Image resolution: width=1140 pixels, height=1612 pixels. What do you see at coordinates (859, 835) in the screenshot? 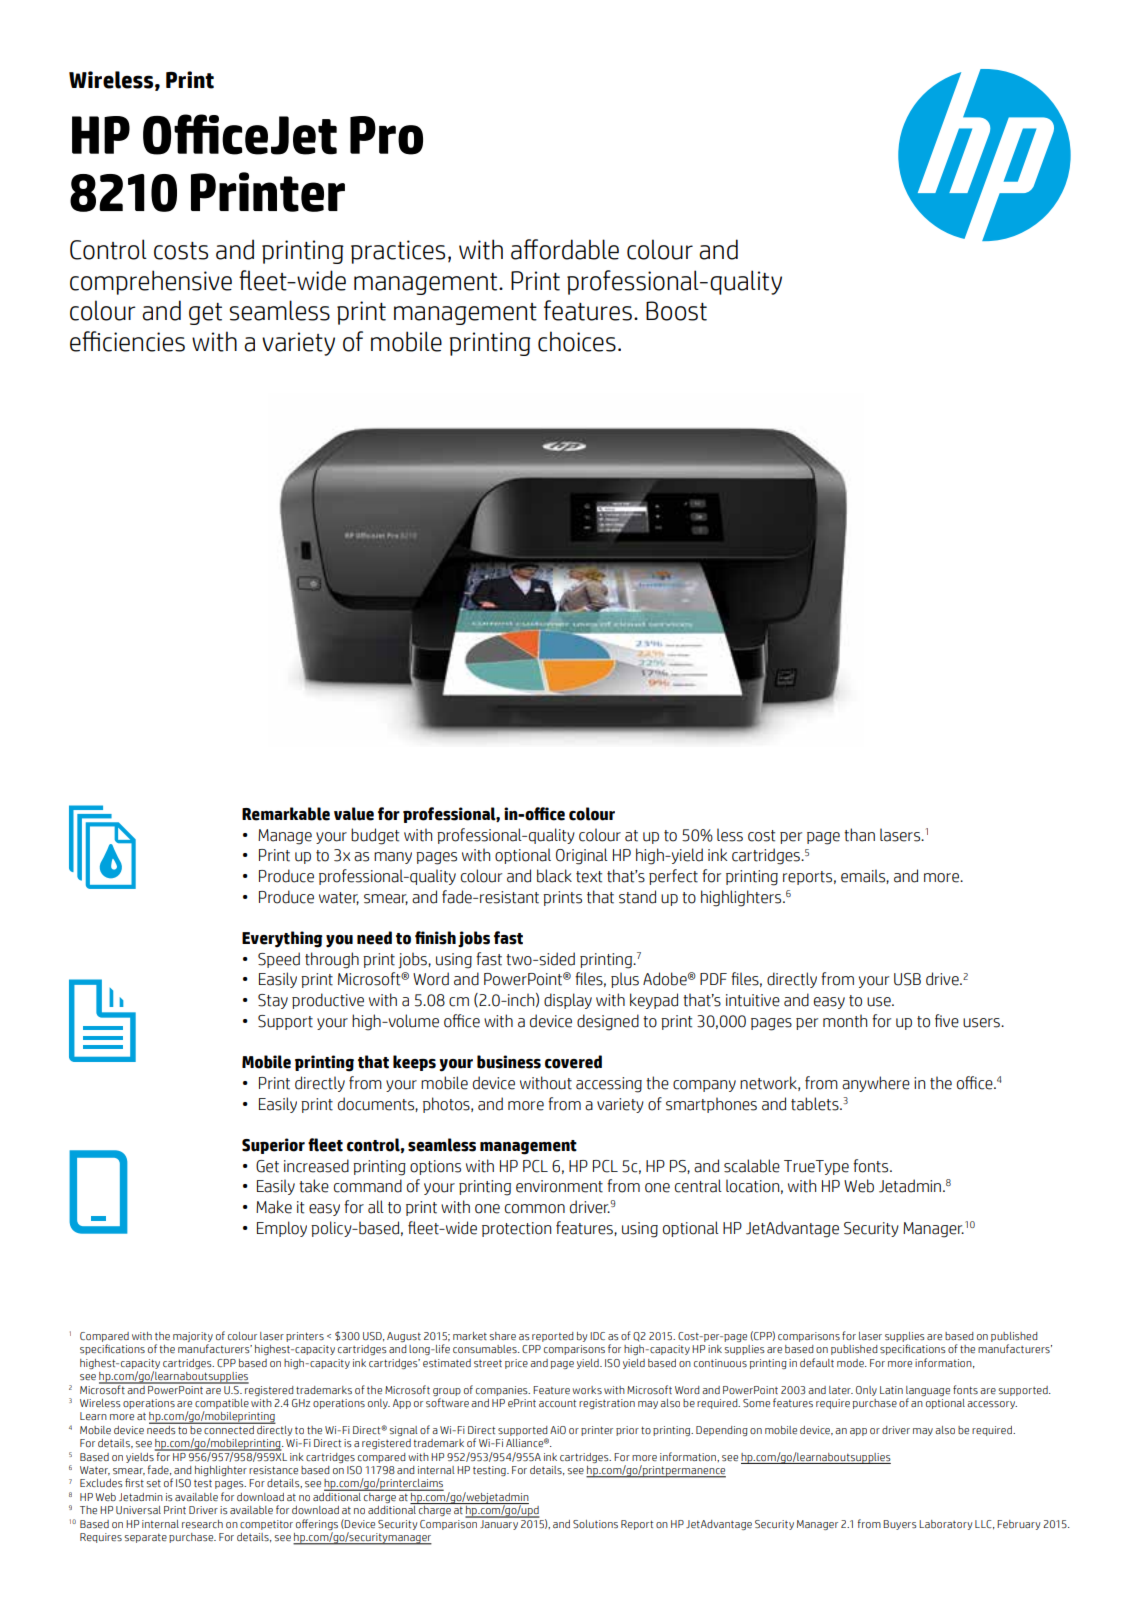
I see `than` at bounding box center [859, 835].
